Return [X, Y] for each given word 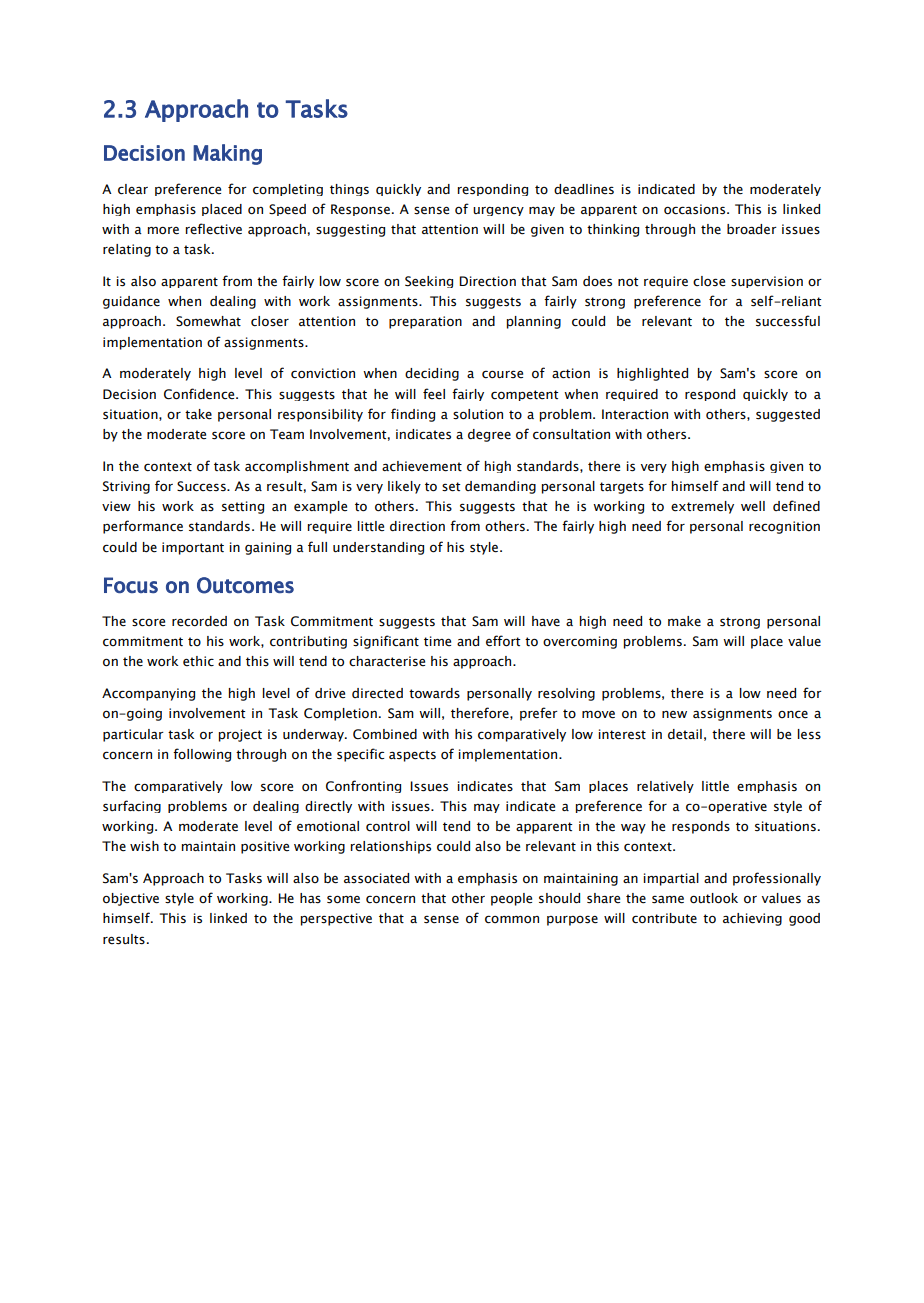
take [198, 414]
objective [131, 899]
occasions [696, 209]
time [437, 641]
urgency [498, 211]
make [684, 621]
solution [478, 414]
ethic [198, 661]
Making [227, 154]
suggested [788, 415]
